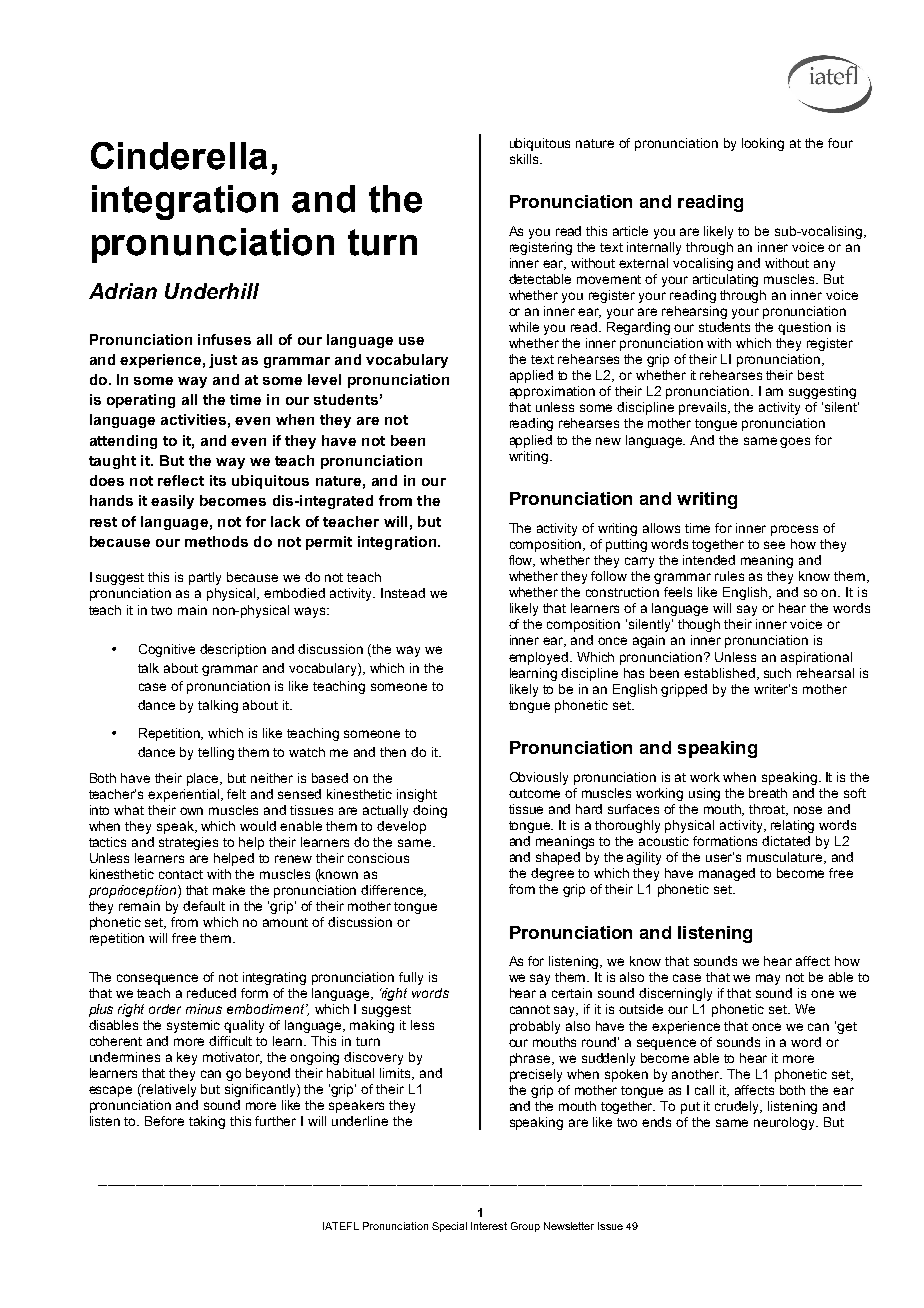 The image size is (924, 1308). I want to click on Special, so click(449, 1227).
